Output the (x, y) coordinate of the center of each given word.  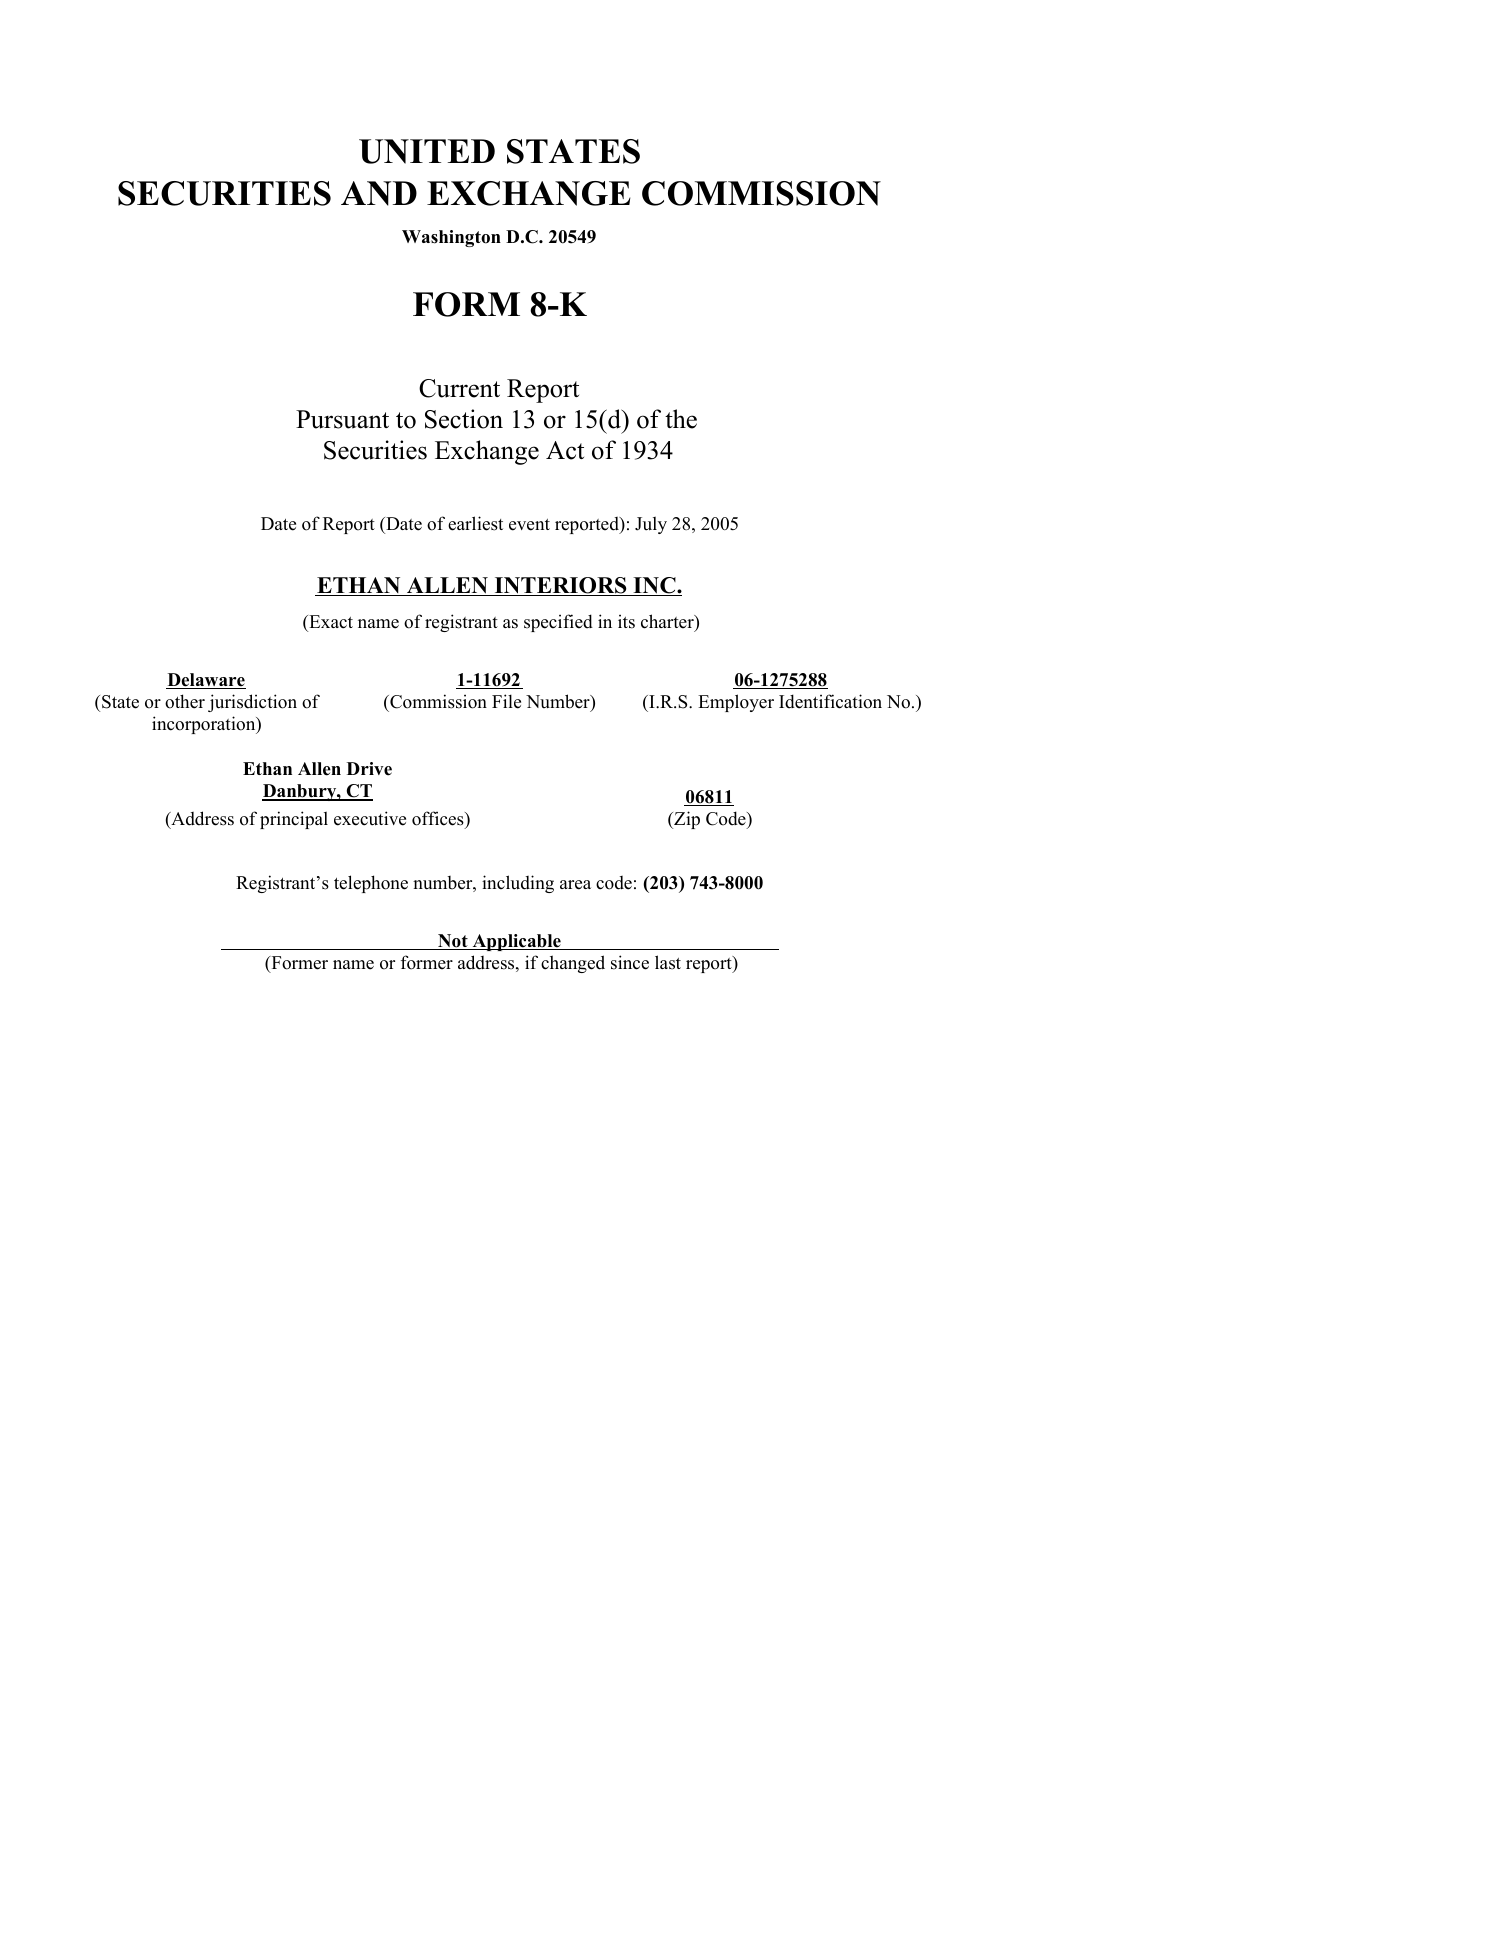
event (529, 525)
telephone (371, 884)
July (651, 525)
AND (379, 193)
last (668, 962)
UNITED (427, 151)
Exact (330, 622)
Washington (451, 238)
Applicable (516, 942)
